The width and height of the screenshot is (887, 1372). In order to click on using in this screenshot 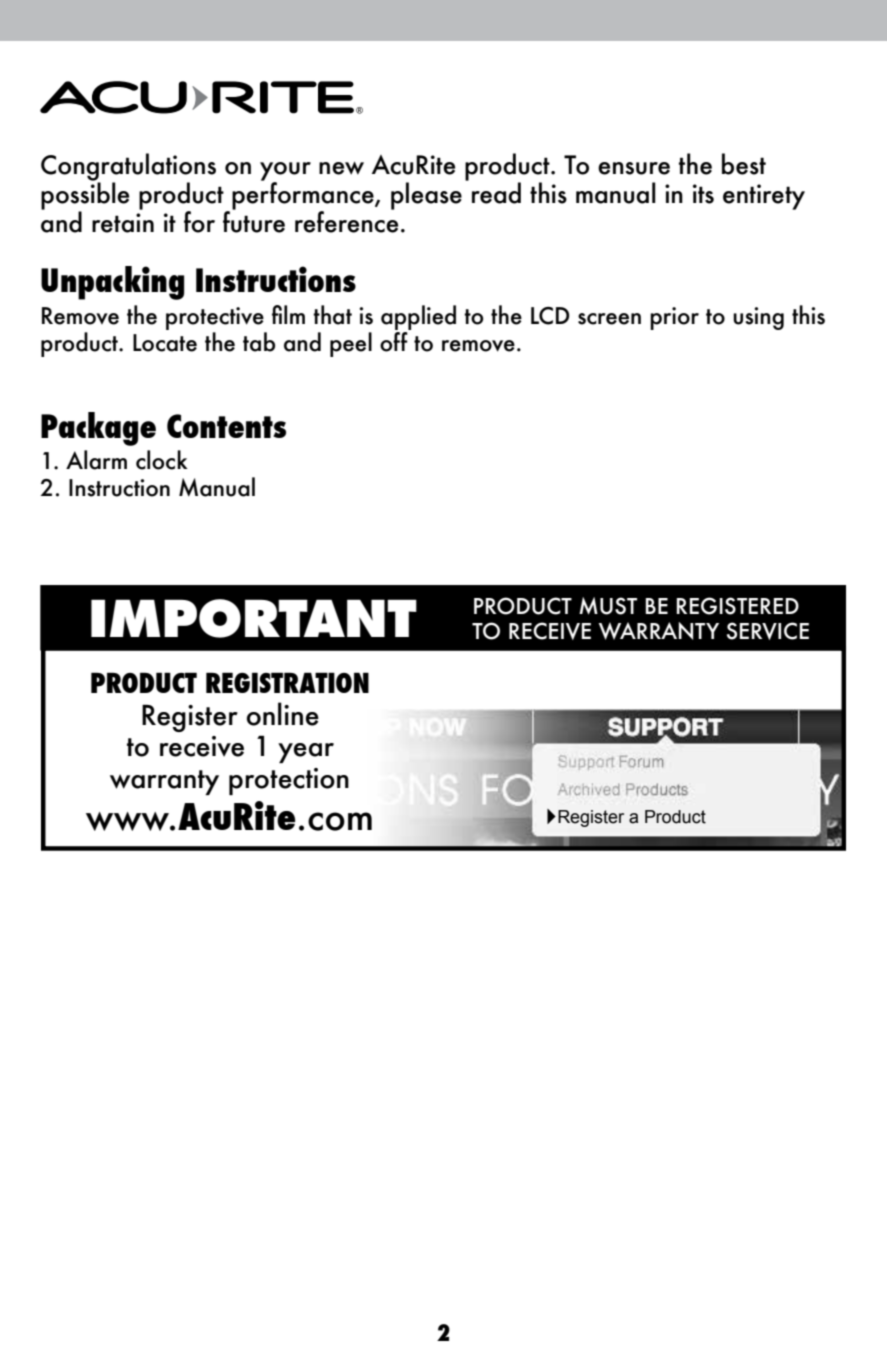, I will do `click(758, 318)`.
